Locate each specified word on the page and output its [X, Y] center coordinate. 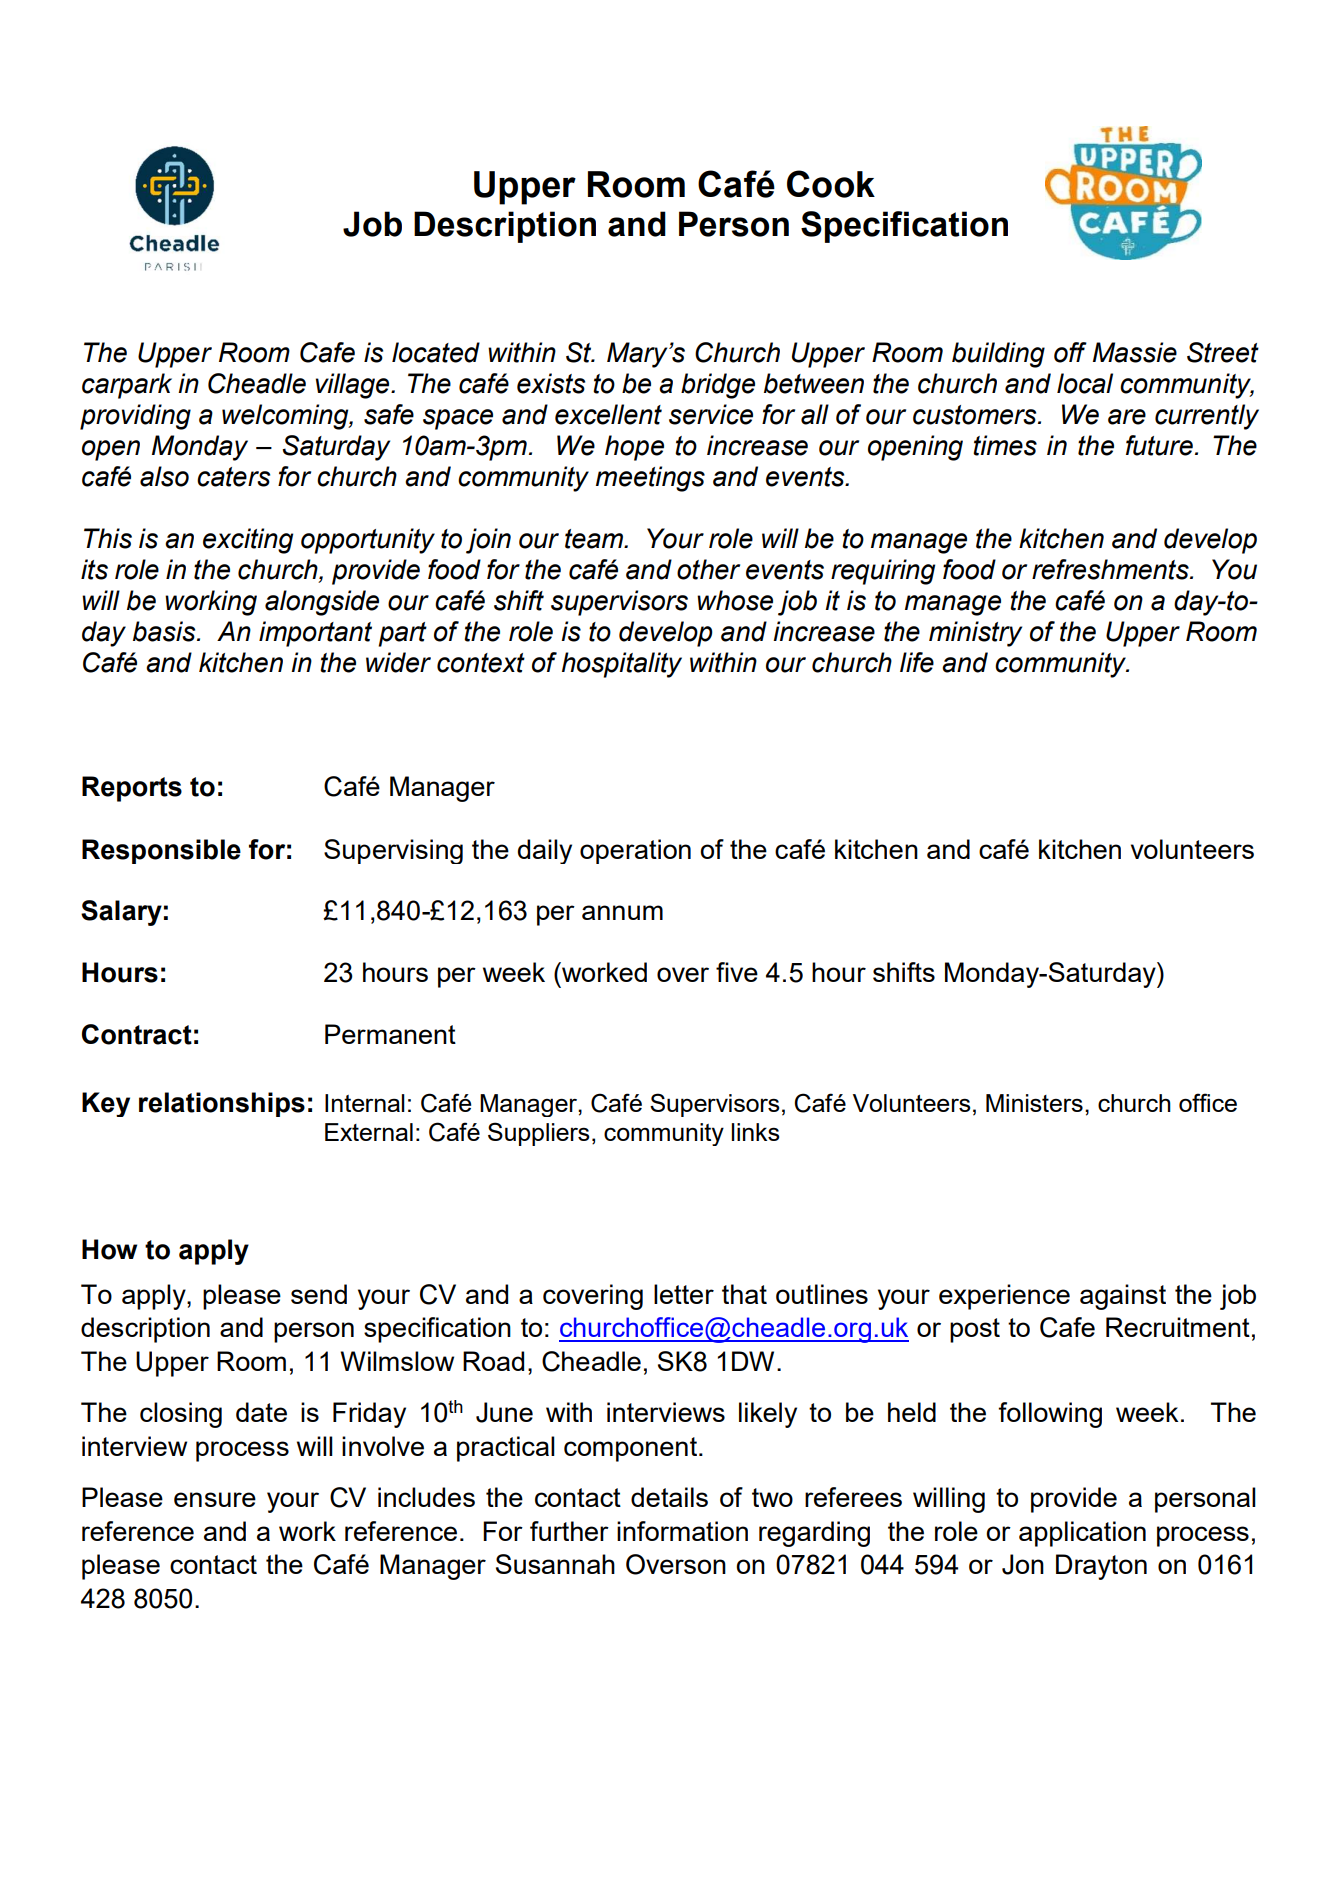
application [1082, 1534]
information [682, 1531]
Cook [831, 184]
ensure [215, 1499]
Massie [1135, 352]
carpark [127, 386]
